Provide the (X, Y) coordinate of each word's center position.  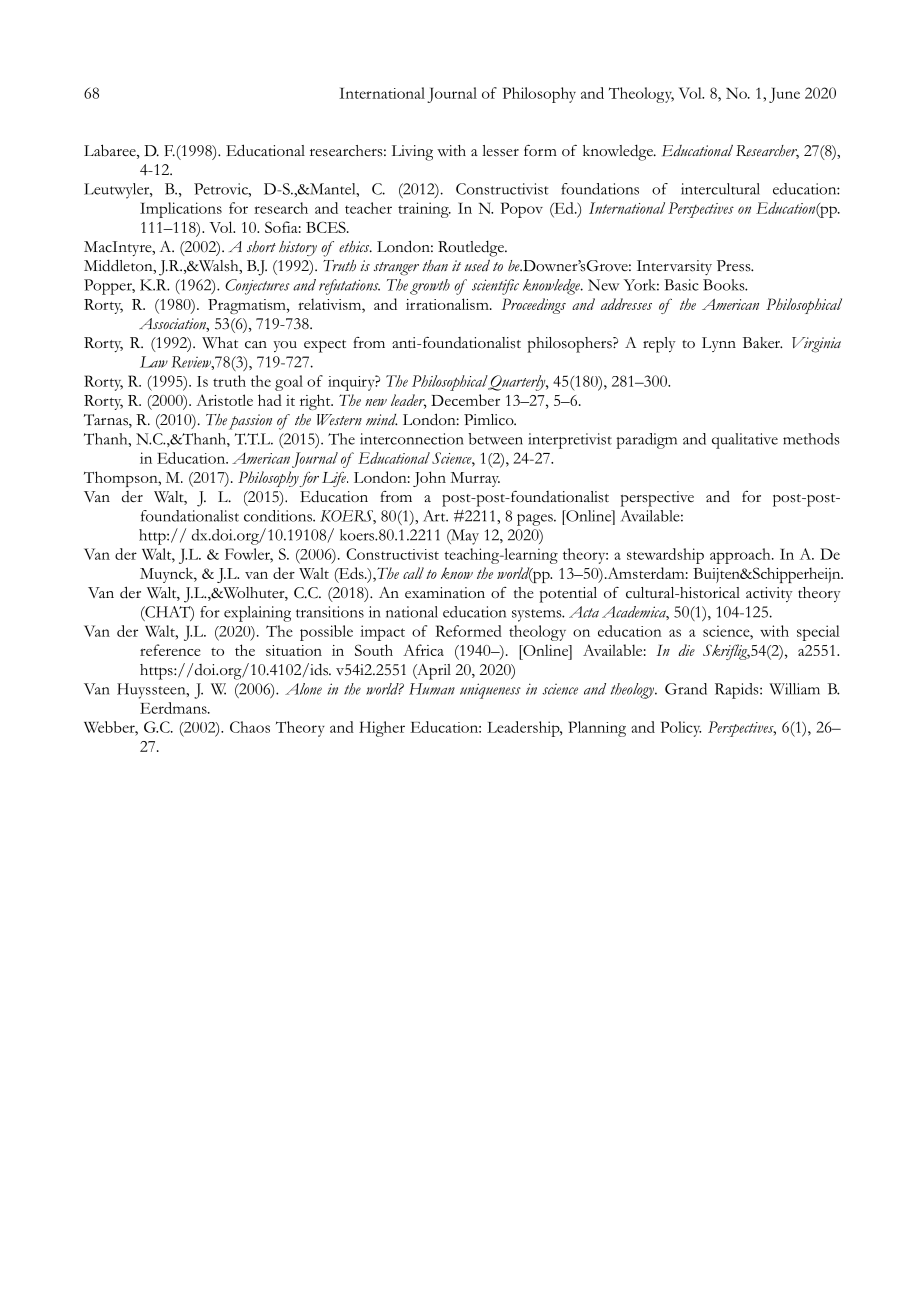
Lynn (719, 344)
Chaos (250, 727)
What (220, 343)
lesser (500, 151)
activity (769, 594)
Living (412, 153)
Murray (475, 479)
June (784, 95)
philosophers (570, 345)
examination (445, 593)
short (261, 246)
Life (335, 479)
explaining (257, 614)
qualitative (745, 441)
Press (735, 266)
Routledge (472, 248)
